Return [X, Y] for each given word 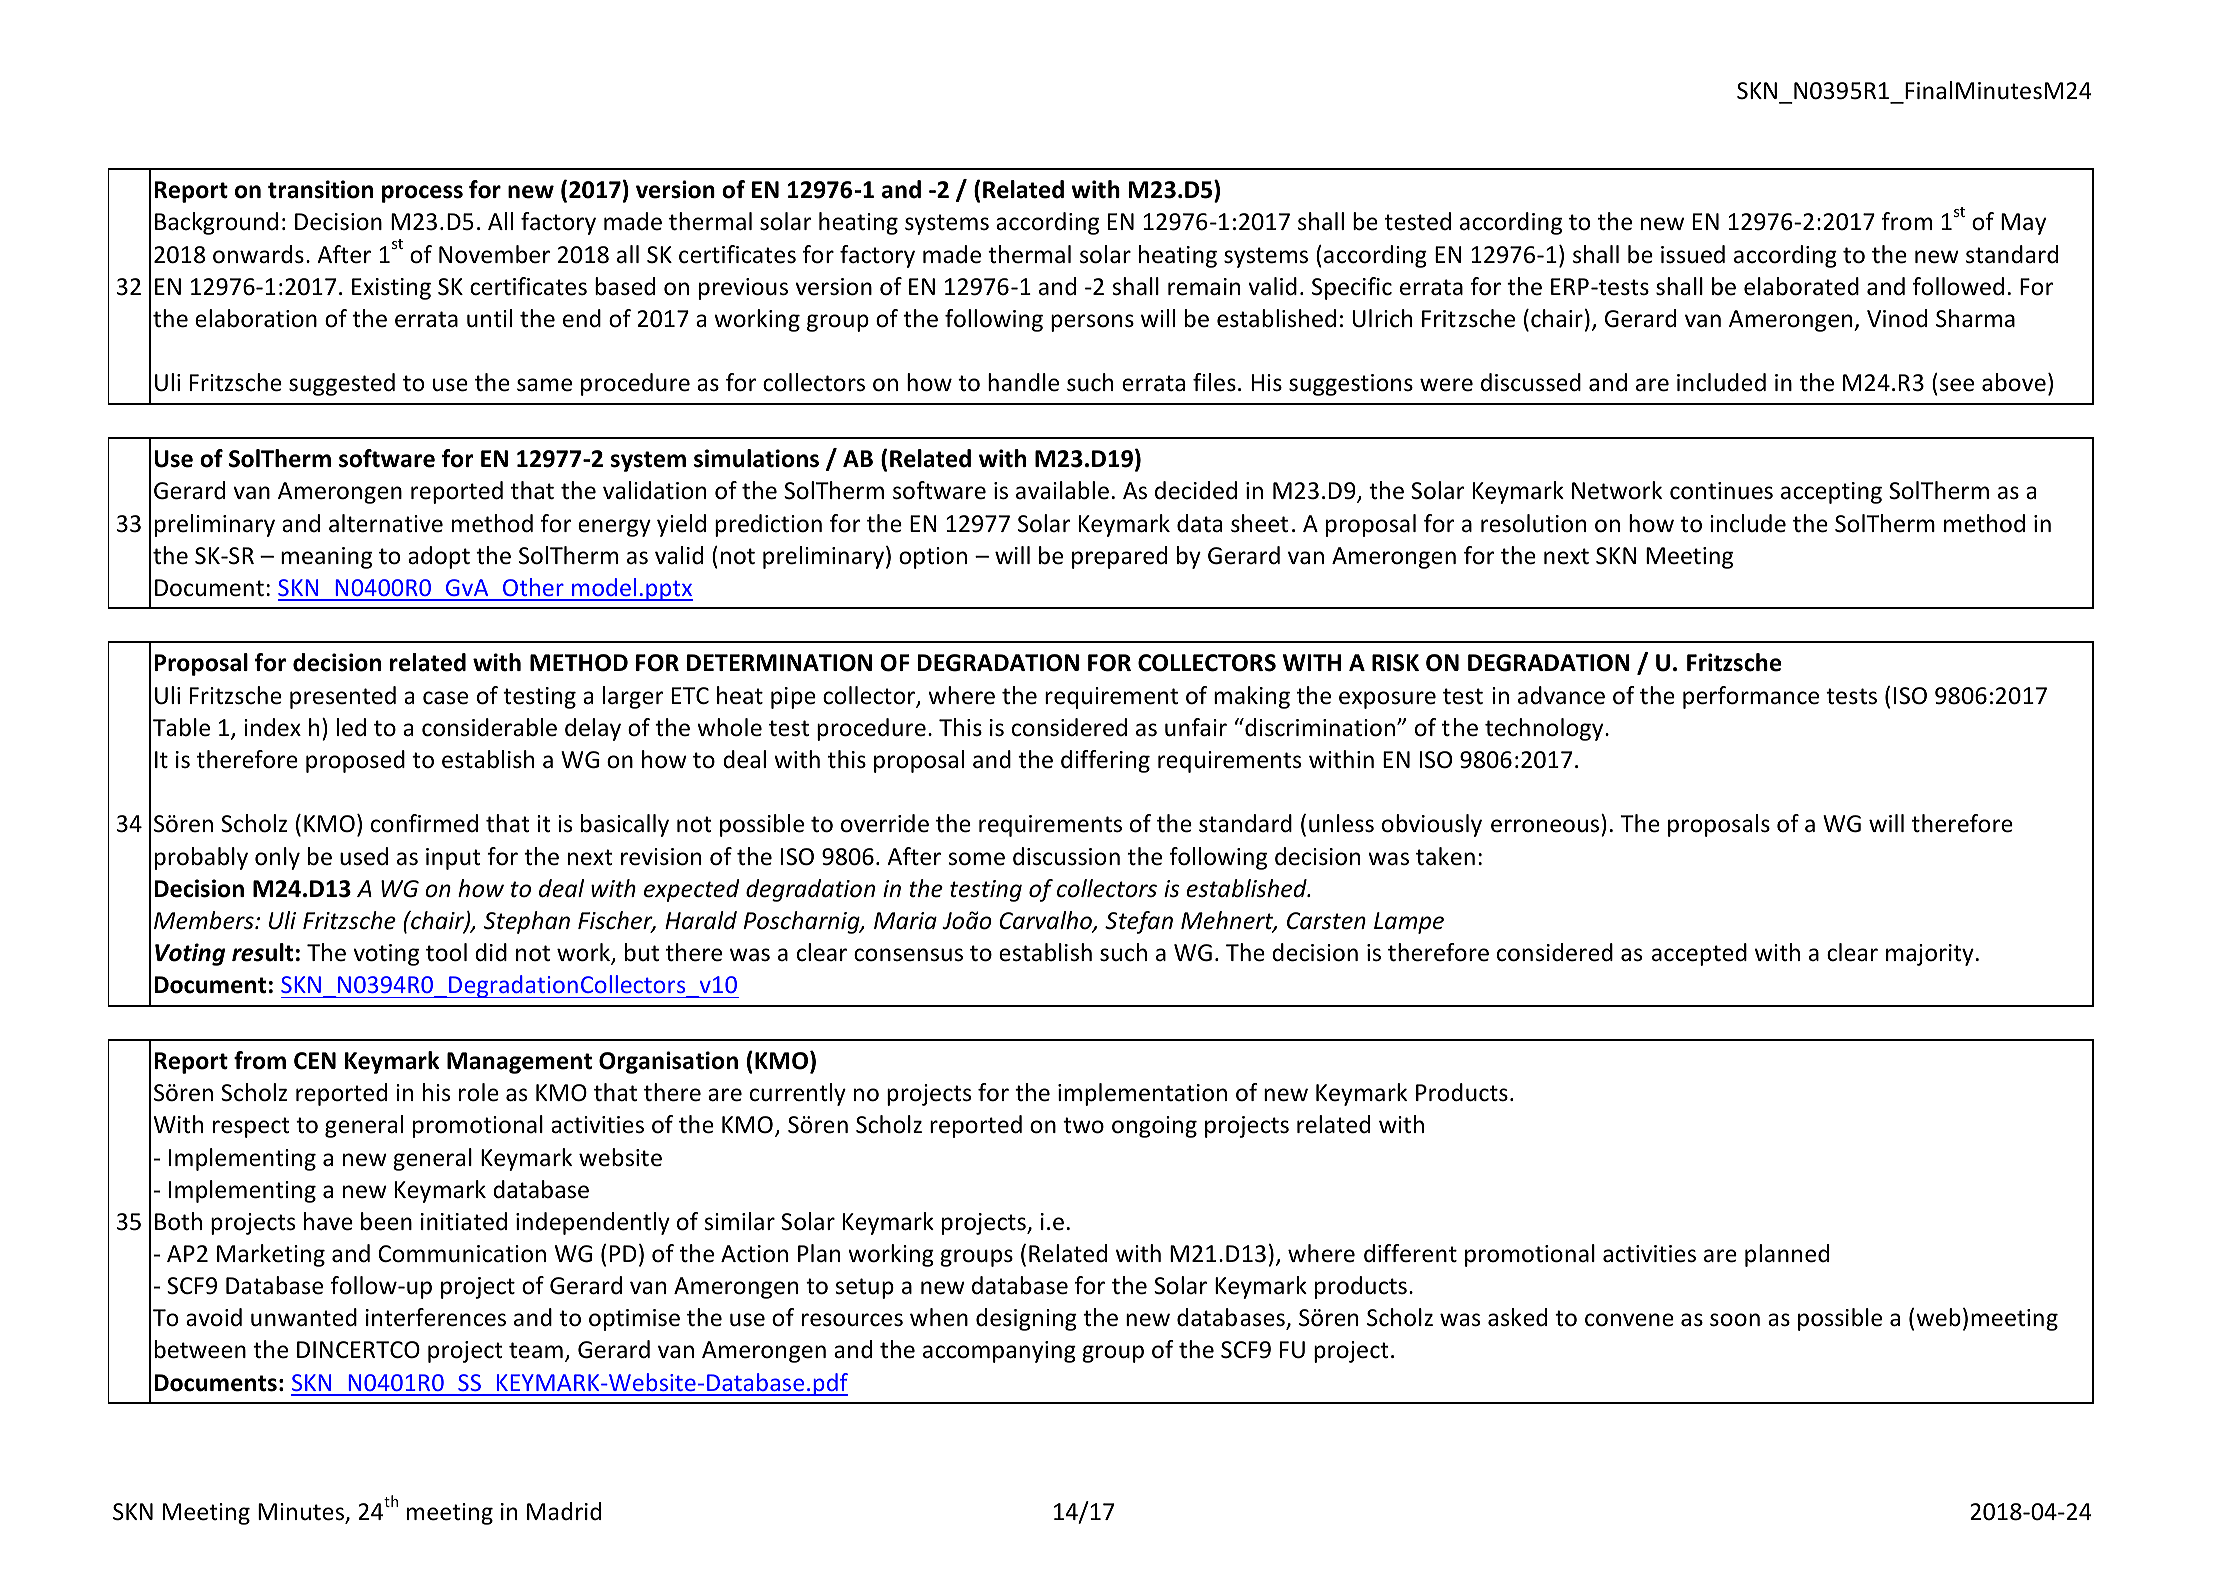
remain [1204, 287]
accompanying [999, 1352]
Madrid [564, 1511]
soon [1735, 1320]
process [422, 194]
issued [1693, 254]
